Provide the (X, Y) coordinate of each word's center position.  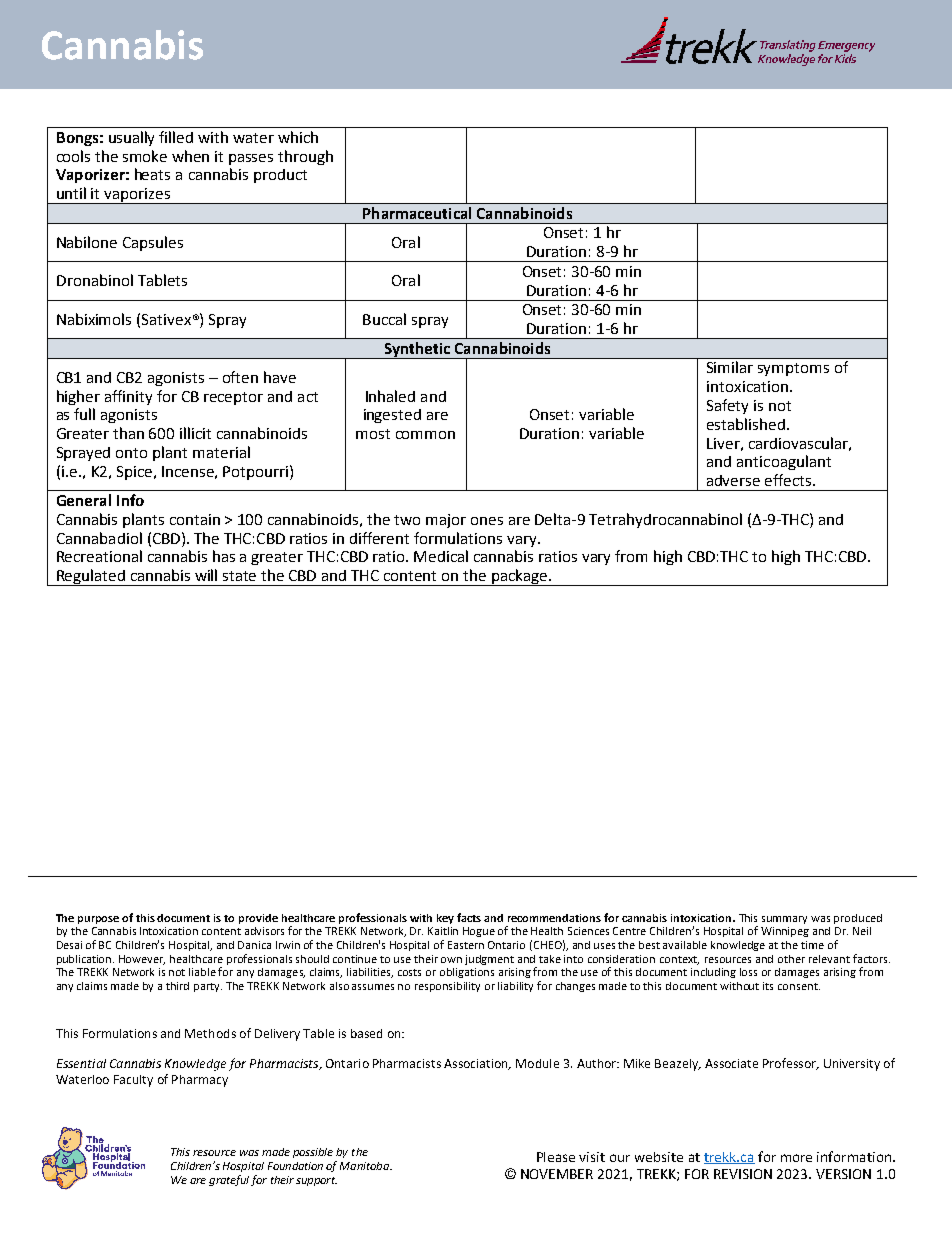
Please (556, 1157)
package (519, 577)
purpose (98, 920)
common (425, 435)
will (206, 575)
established (746, 424)
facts (469, 917)
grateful (229, 1180)
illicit (195, 433)
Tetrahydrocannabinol (665, 520)
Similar (730, 367)
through (305, 157)
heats (152, 174)
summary (784, 920)
